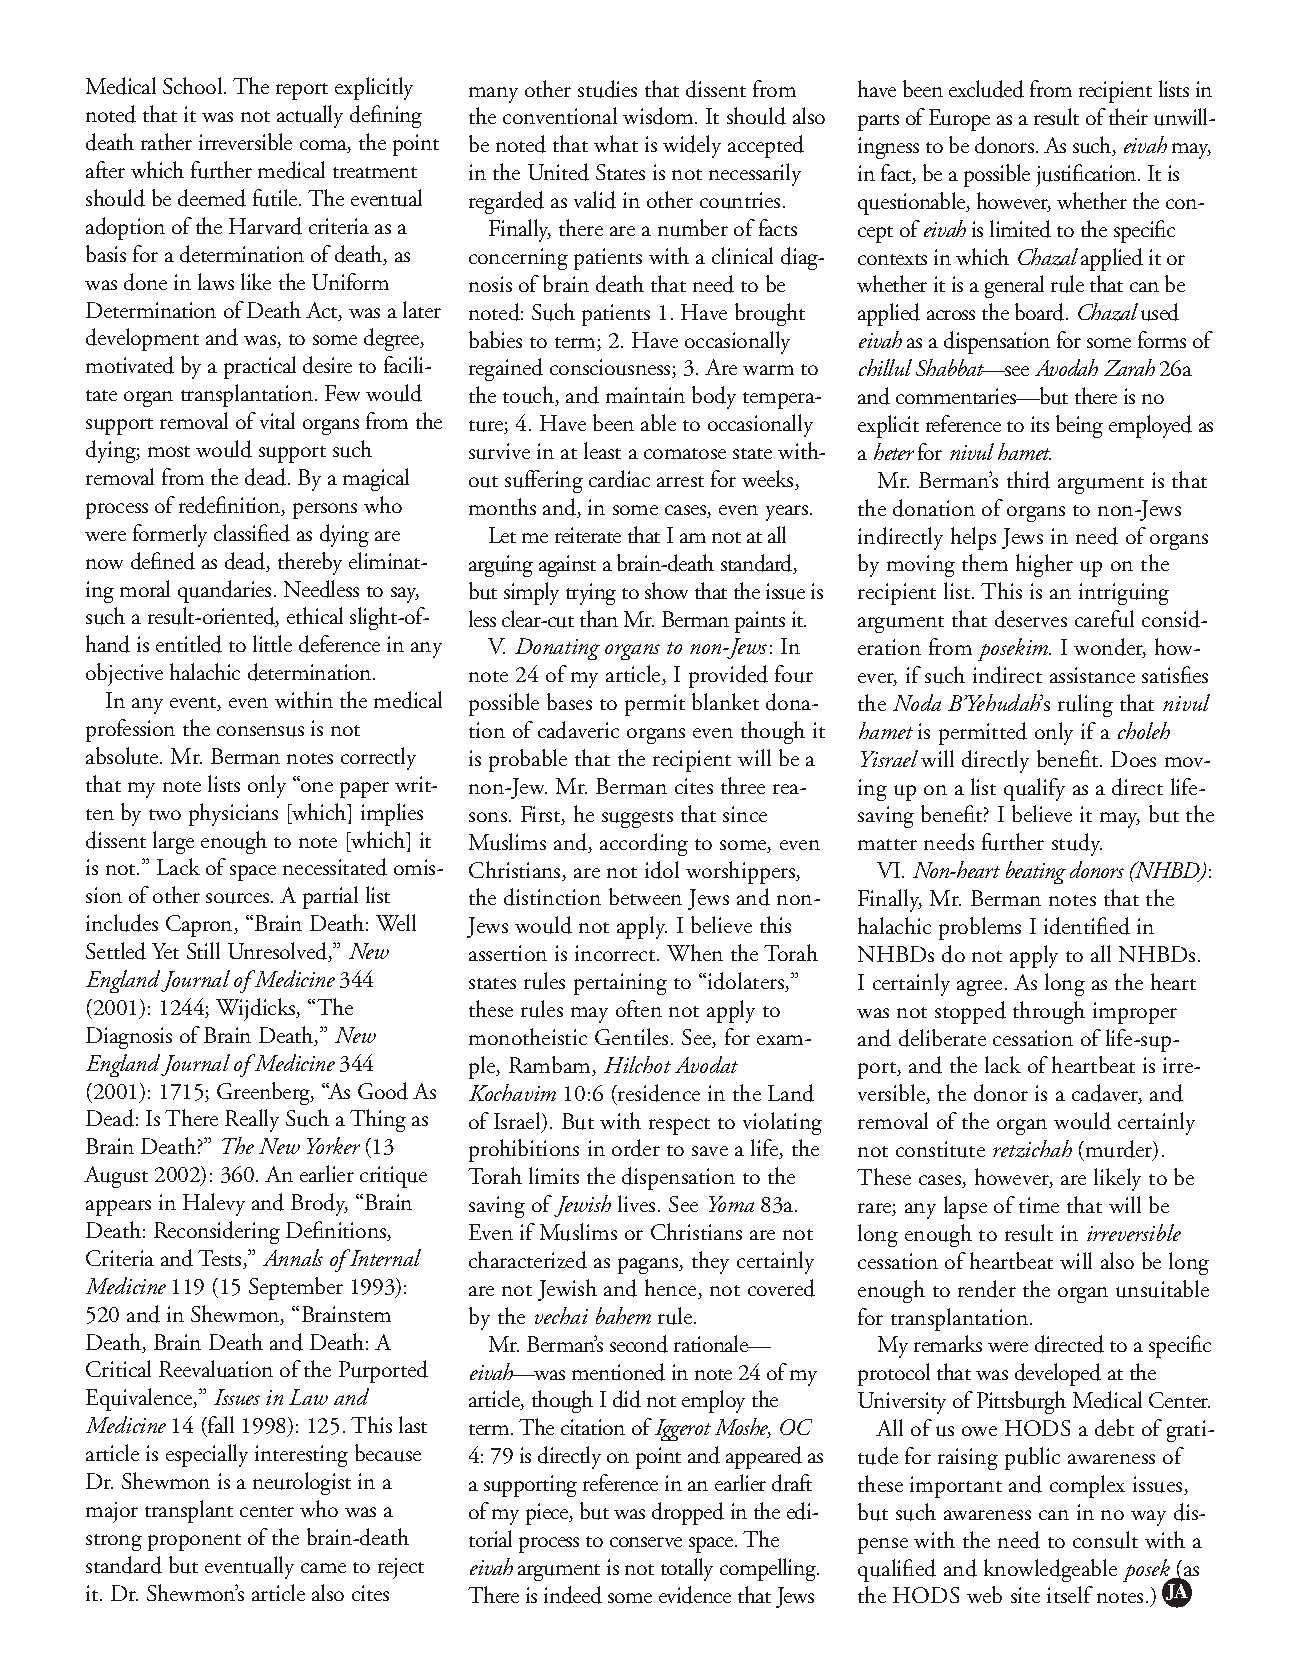  Describe the element at coordinates (319, 1204) in the screenshot. I see `Brody` at that location.
